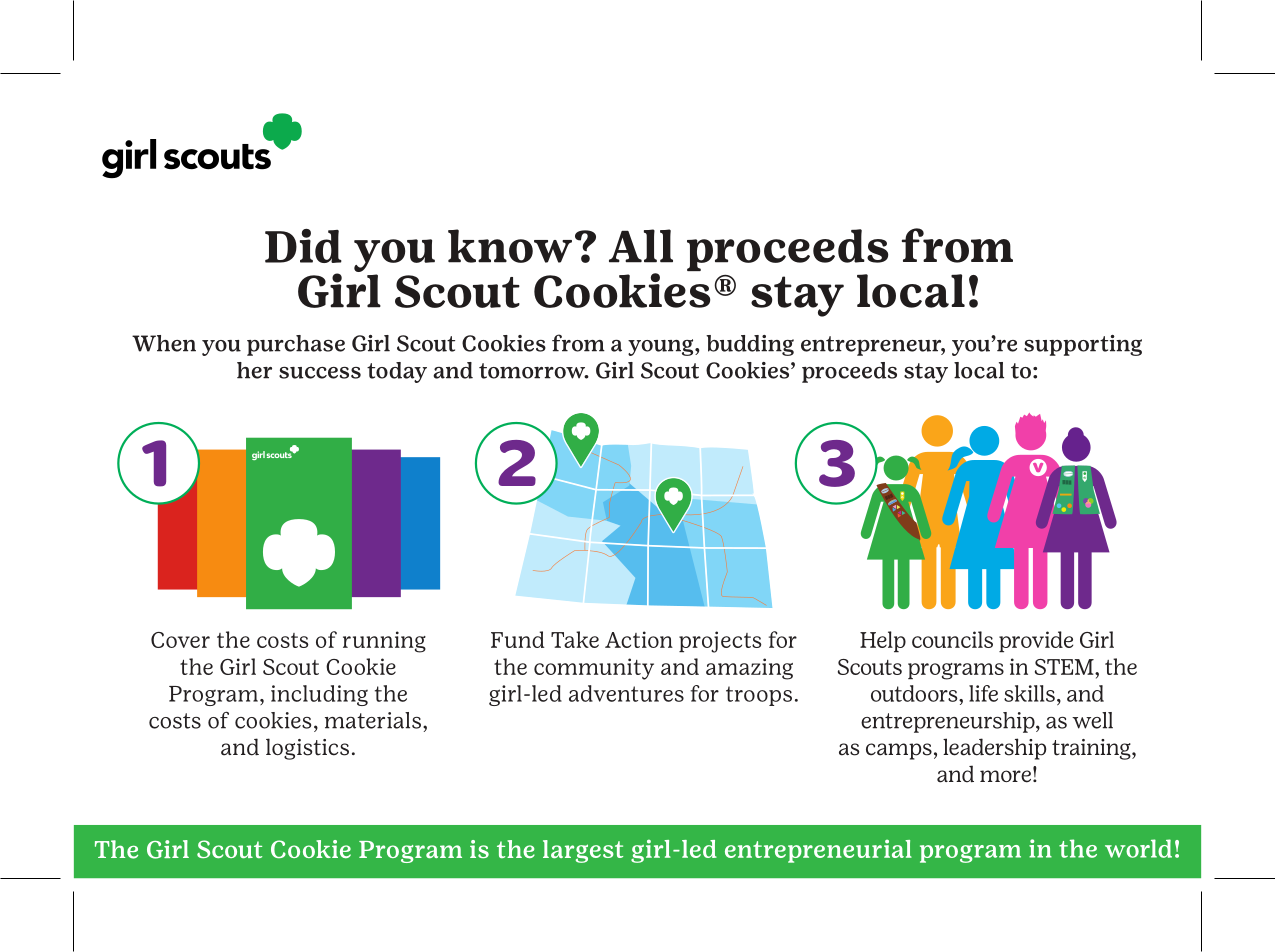 Image resolution: width=1275 pixels, height=952 pixels. Describe the element at coordinates (533, 371) in the document. I see `tomorrow` at that location.
